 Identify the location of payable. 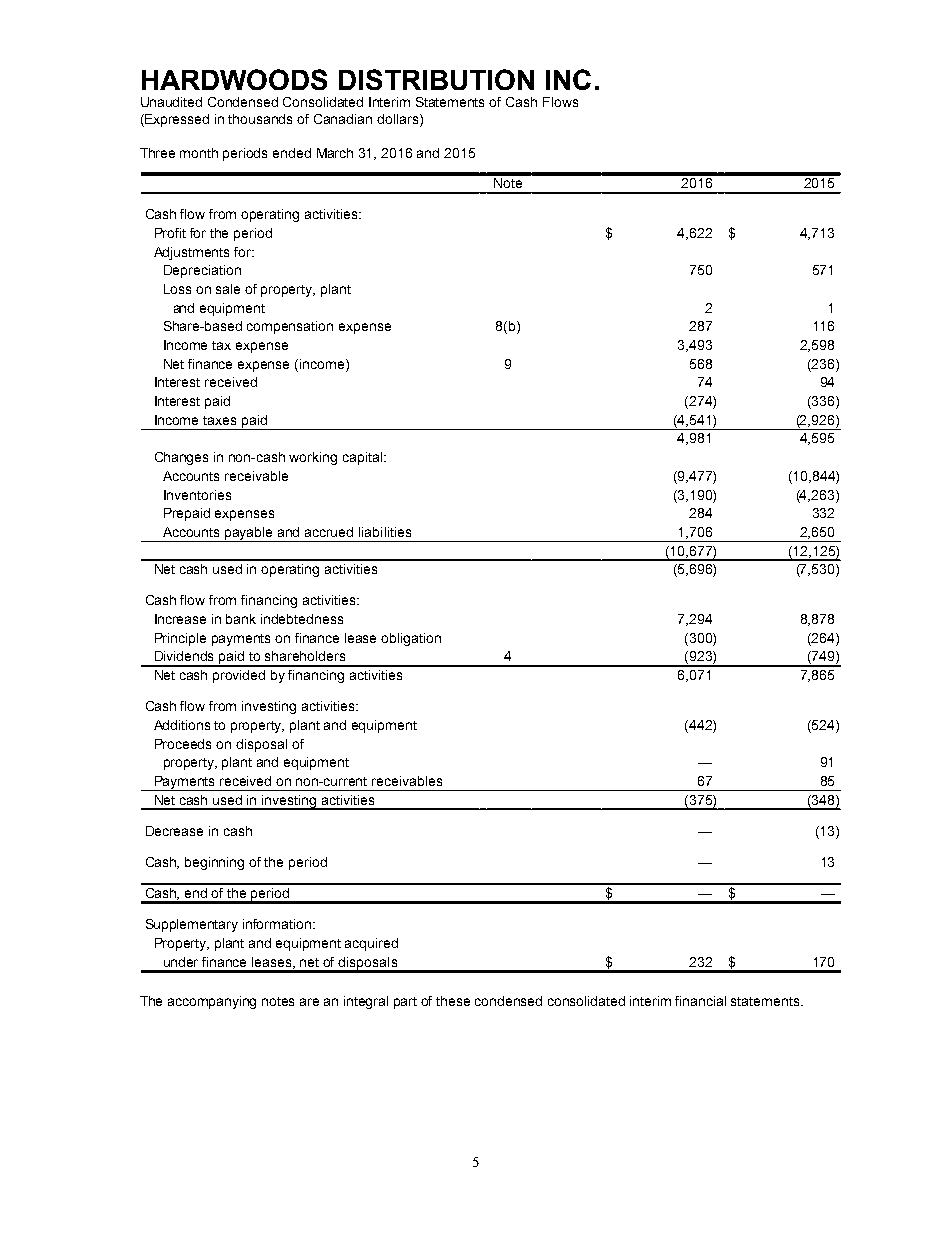
(249, 534).
